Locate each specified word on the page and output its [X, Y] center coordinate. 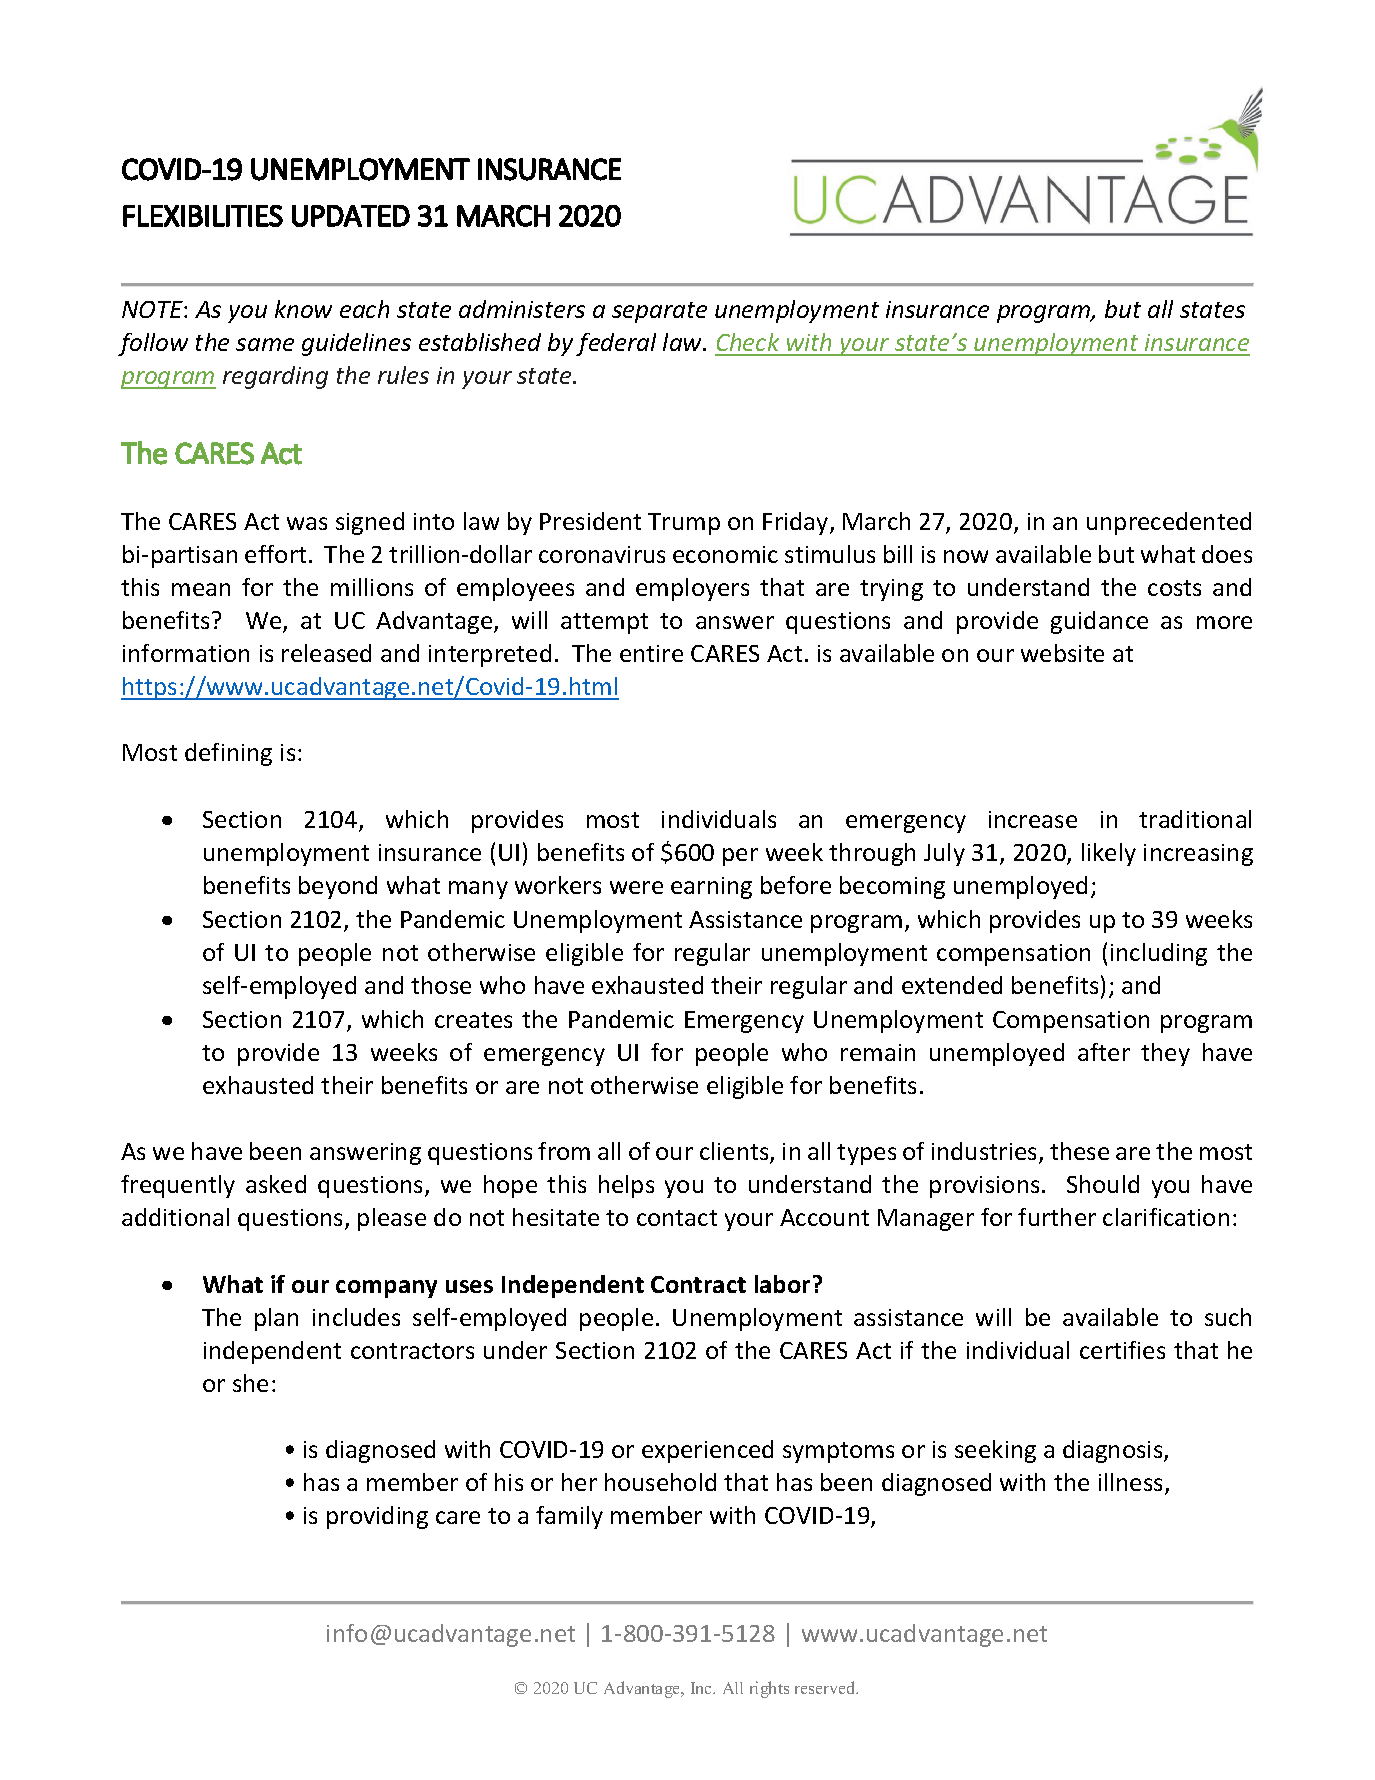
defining [228, 754]
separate [659, 312]
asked [276, 1184]
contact [677, 1218]
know [303, 309]
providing [377, 1517]
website [1062, 653]
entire [651, 653]
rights [769, 1689]
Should [1103, 1184]
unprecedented [1169, 523]
